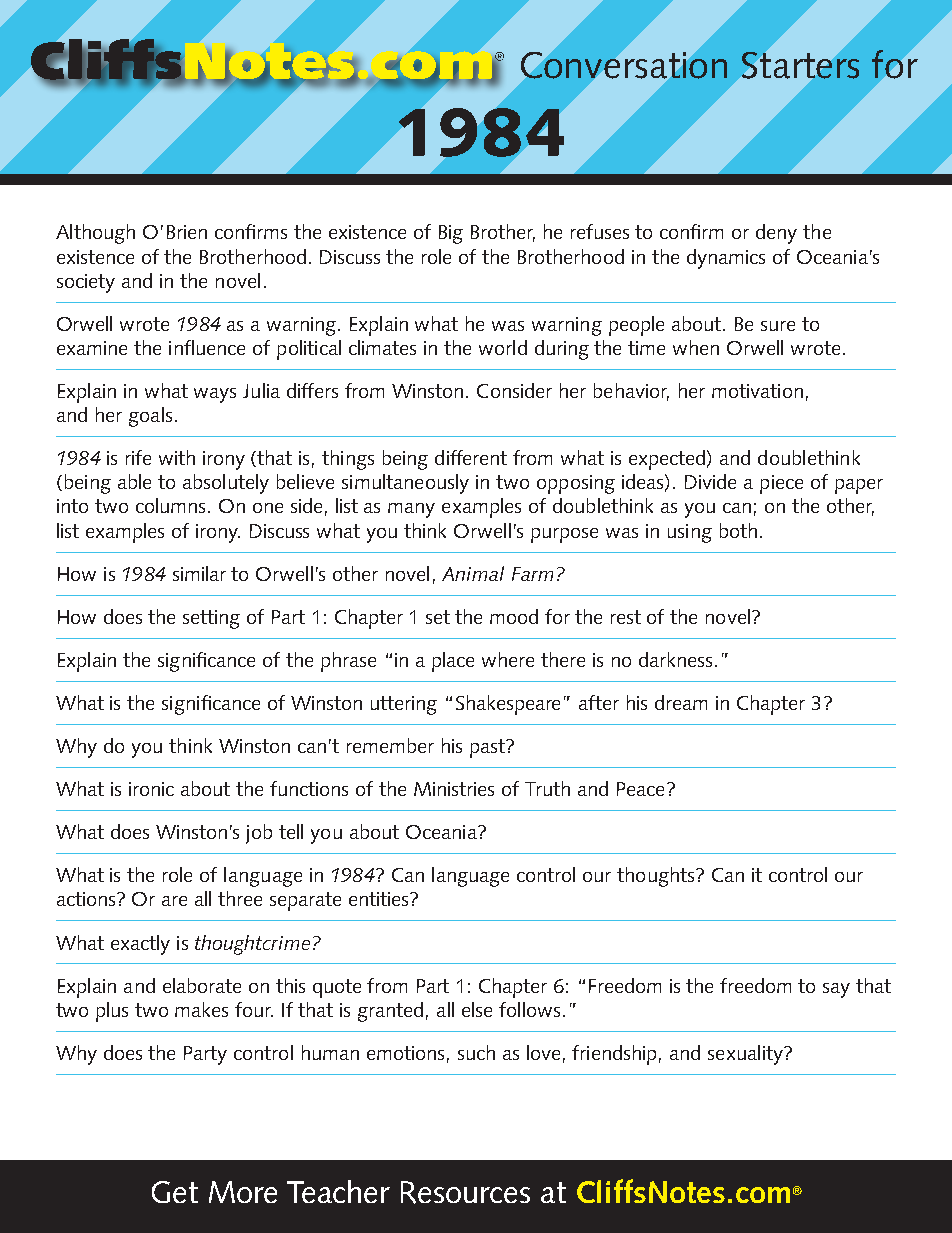 The image size is (952, 1233). What do you see at coordinates (95, 234) in the page?
I see `Although` at bounding box center [95, 234].
